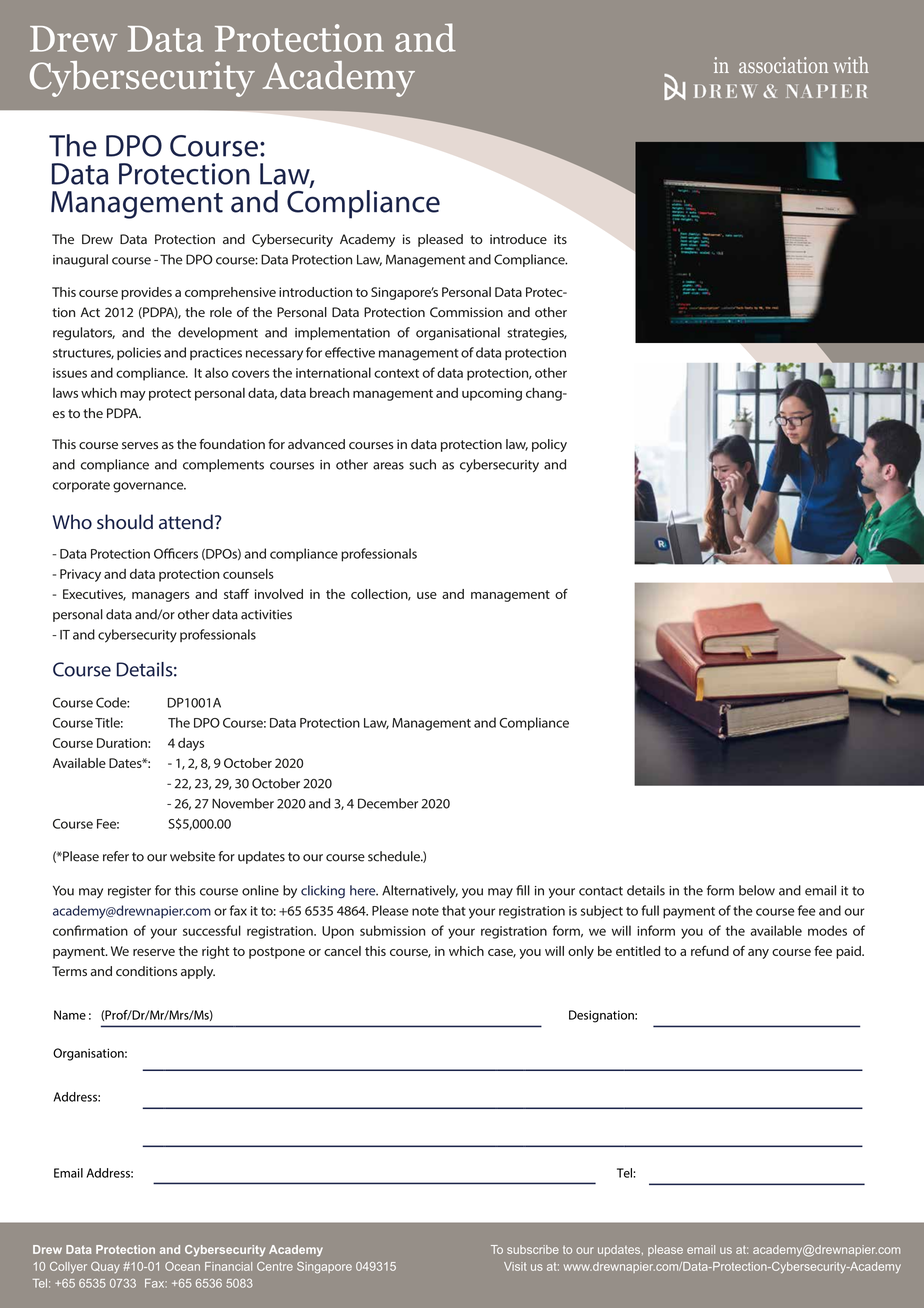 This page has width=924, height=1308. Describe the element at coordinates (757, 890) in the page. I see `below` at that location.
